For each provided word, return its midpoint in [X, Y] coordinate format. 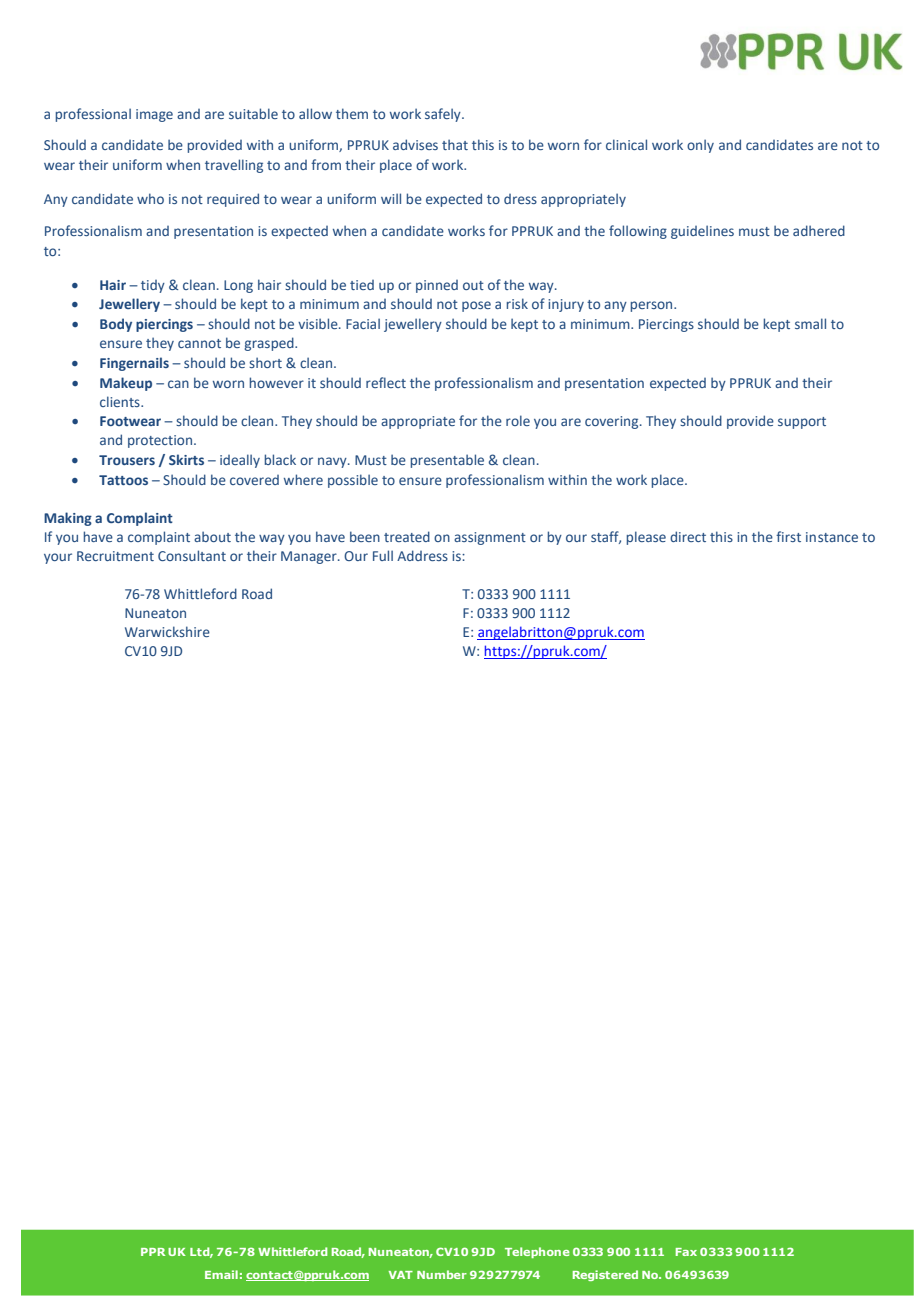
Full [383, 555]
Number [442, 1274]
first [788, 536]
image [154, 115]
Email [221, 1274]
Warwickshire [167, 631]
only [700, 146]
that [455, 144]
